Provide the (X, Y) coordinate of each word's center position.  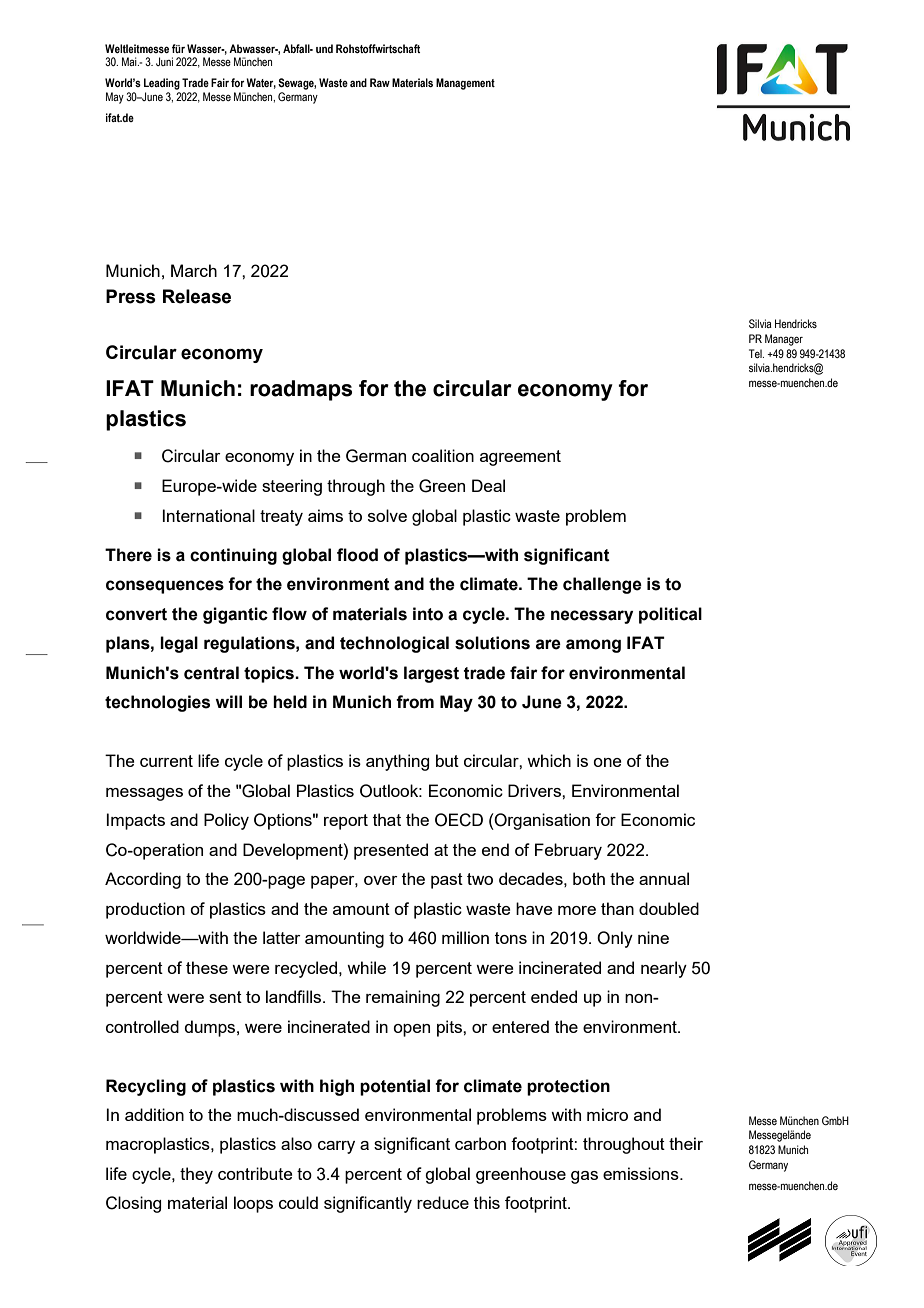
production (145, 910)
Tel (756, 353)
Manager (784, 340)
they (196, 1175)
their (686, 1143)
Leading (162, 84)
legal (179, 644)
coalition (443, 455)
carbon (480, 1143)
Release (197, 296)
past (447, 881)
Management (465, 84)
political (670, 615)
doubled (669, 908)
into (428, 614)
